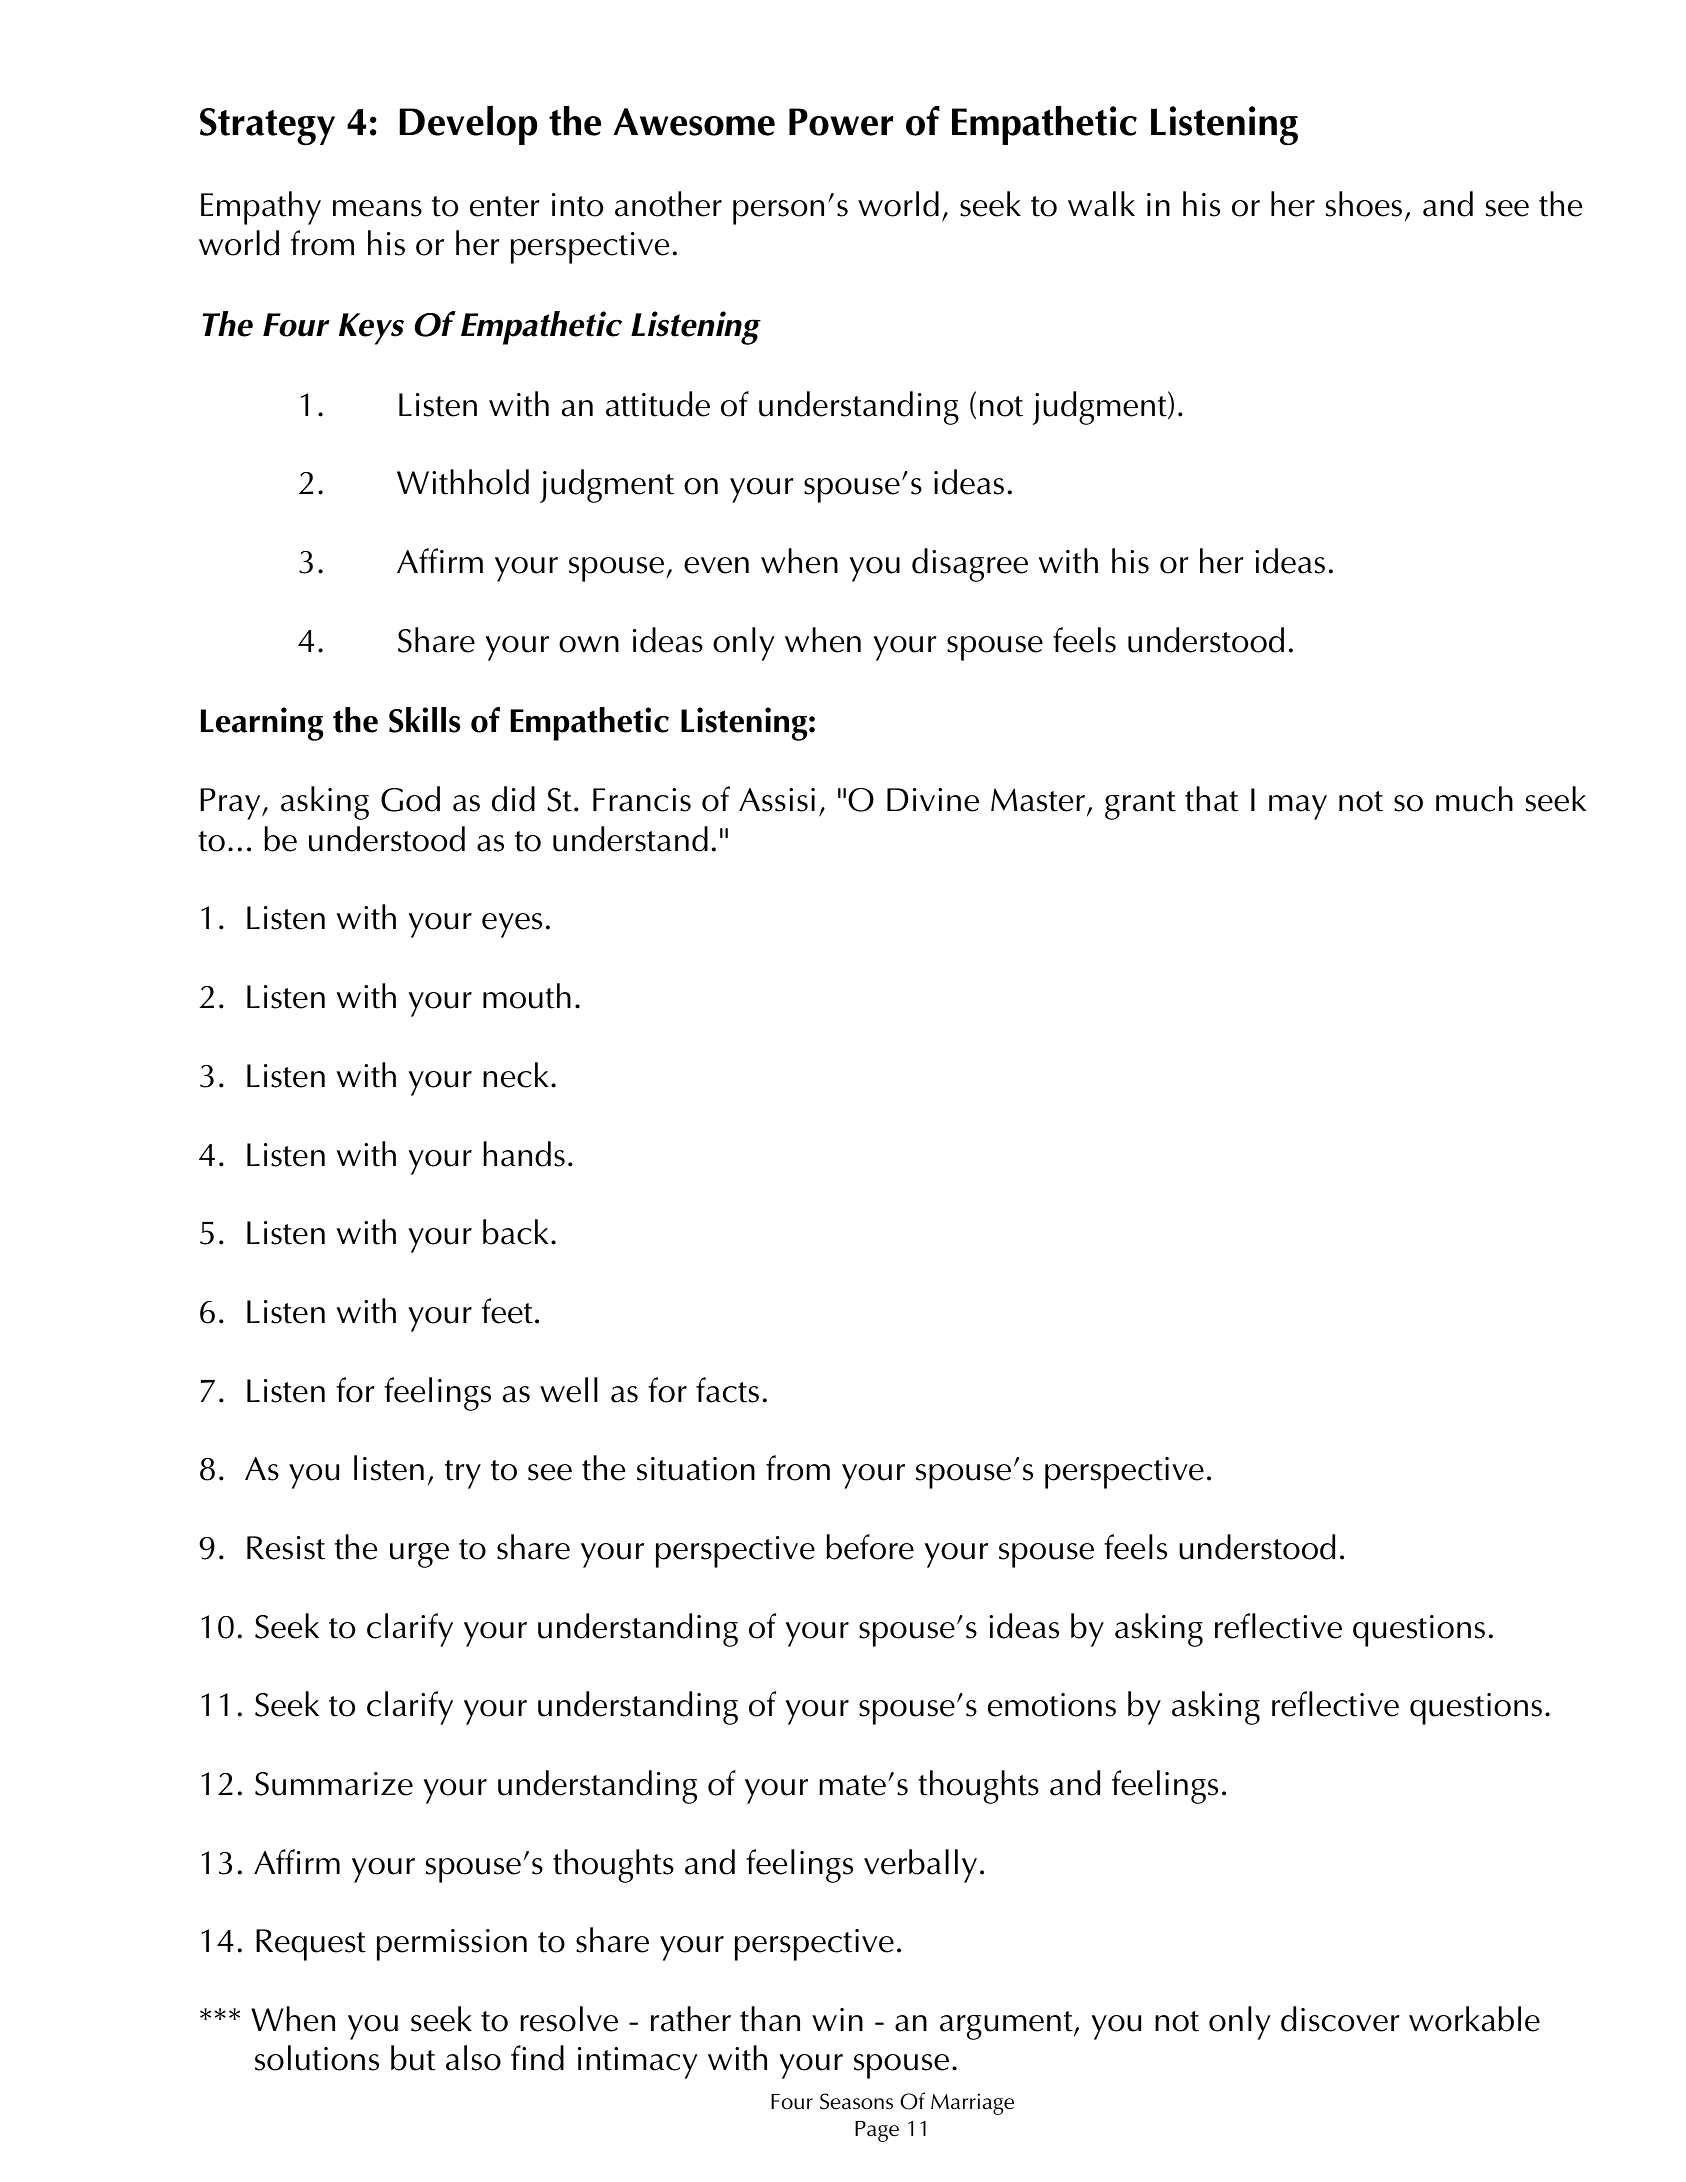 This screenshot has height=2182, width=1686. Describe the element at coordinates (377, 208) in the screenshot. I see `means` at that location.
